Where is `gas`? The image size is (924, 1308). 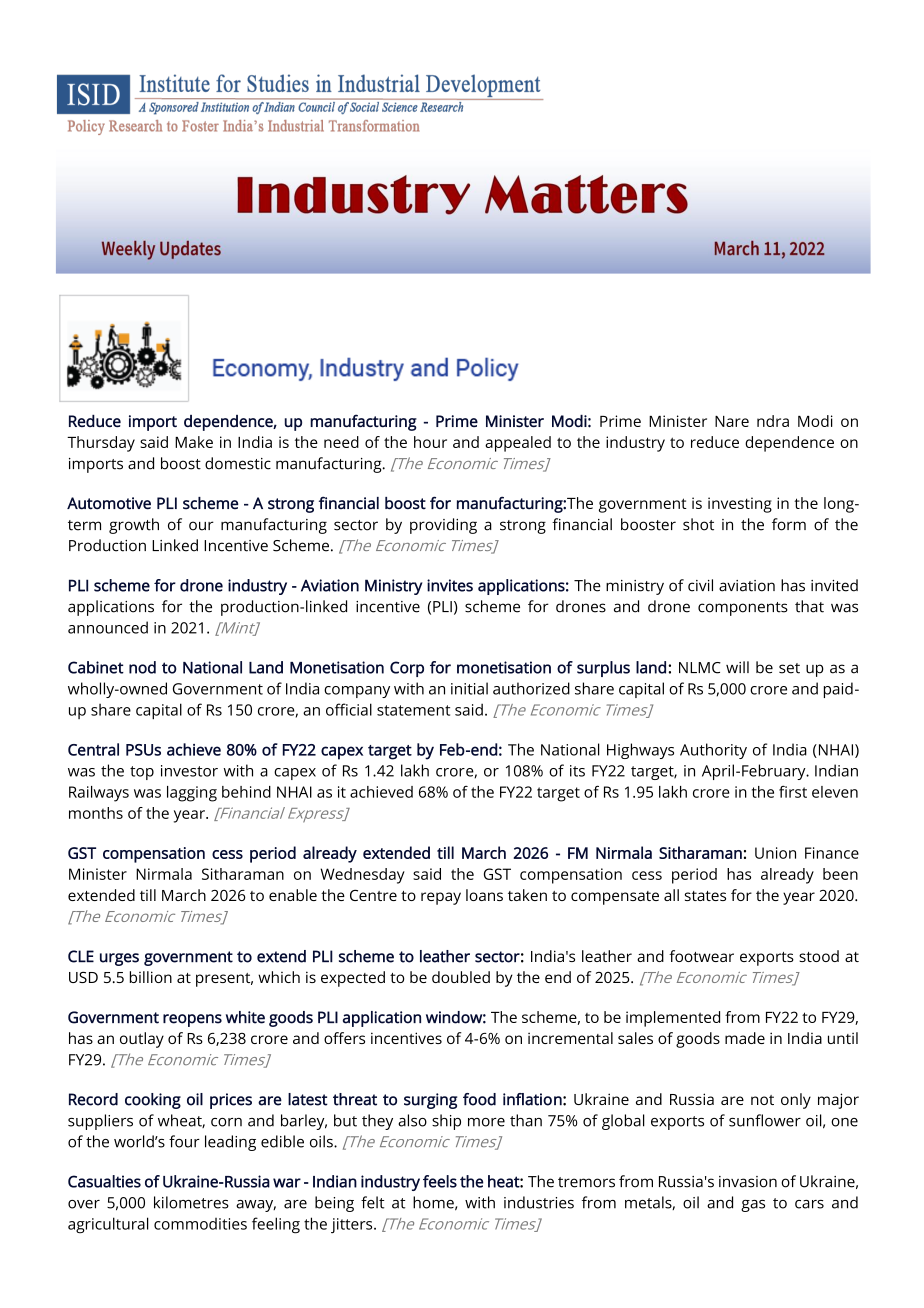
gas is located at coordinates (753, 1206).
